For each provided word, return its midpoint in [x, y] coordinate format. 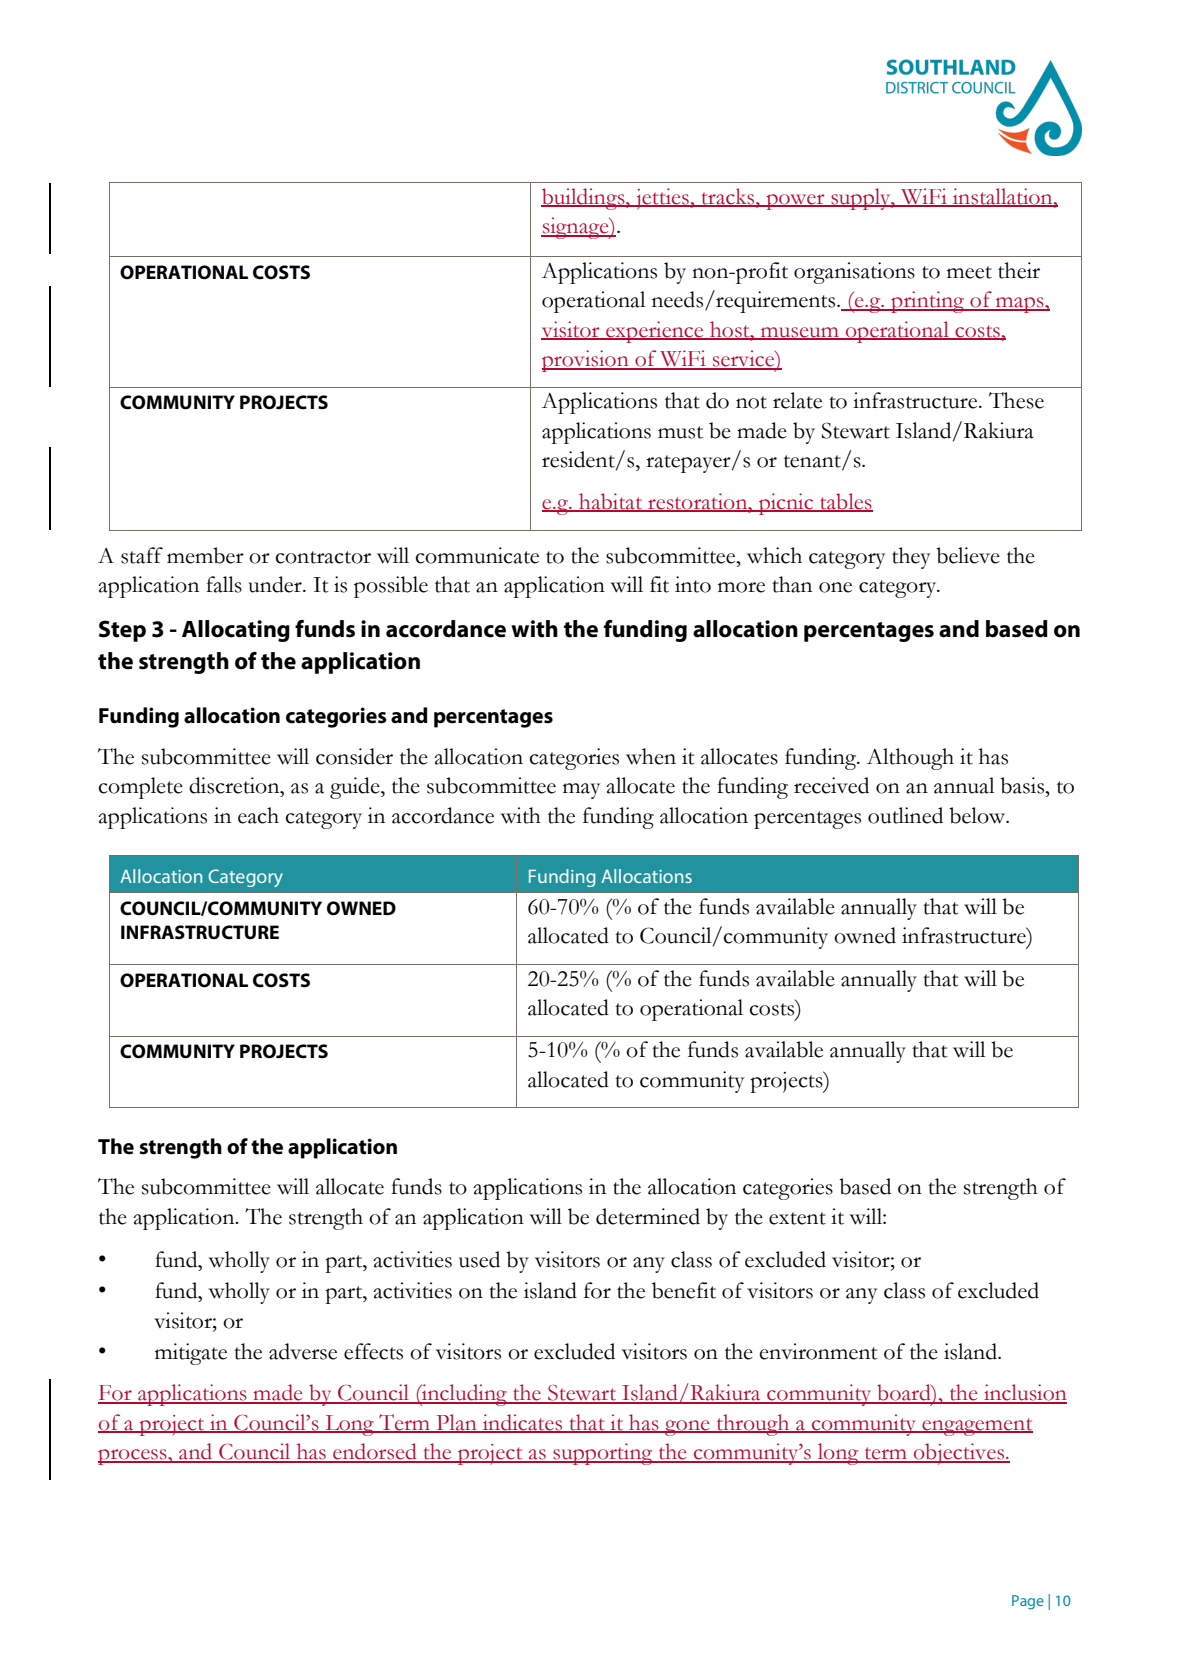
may [581, 791]
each [258, 815]
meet [969, 272]
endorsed [375, 1452]
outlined [905, 815]
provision [586, 361]
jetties [663, 199]
